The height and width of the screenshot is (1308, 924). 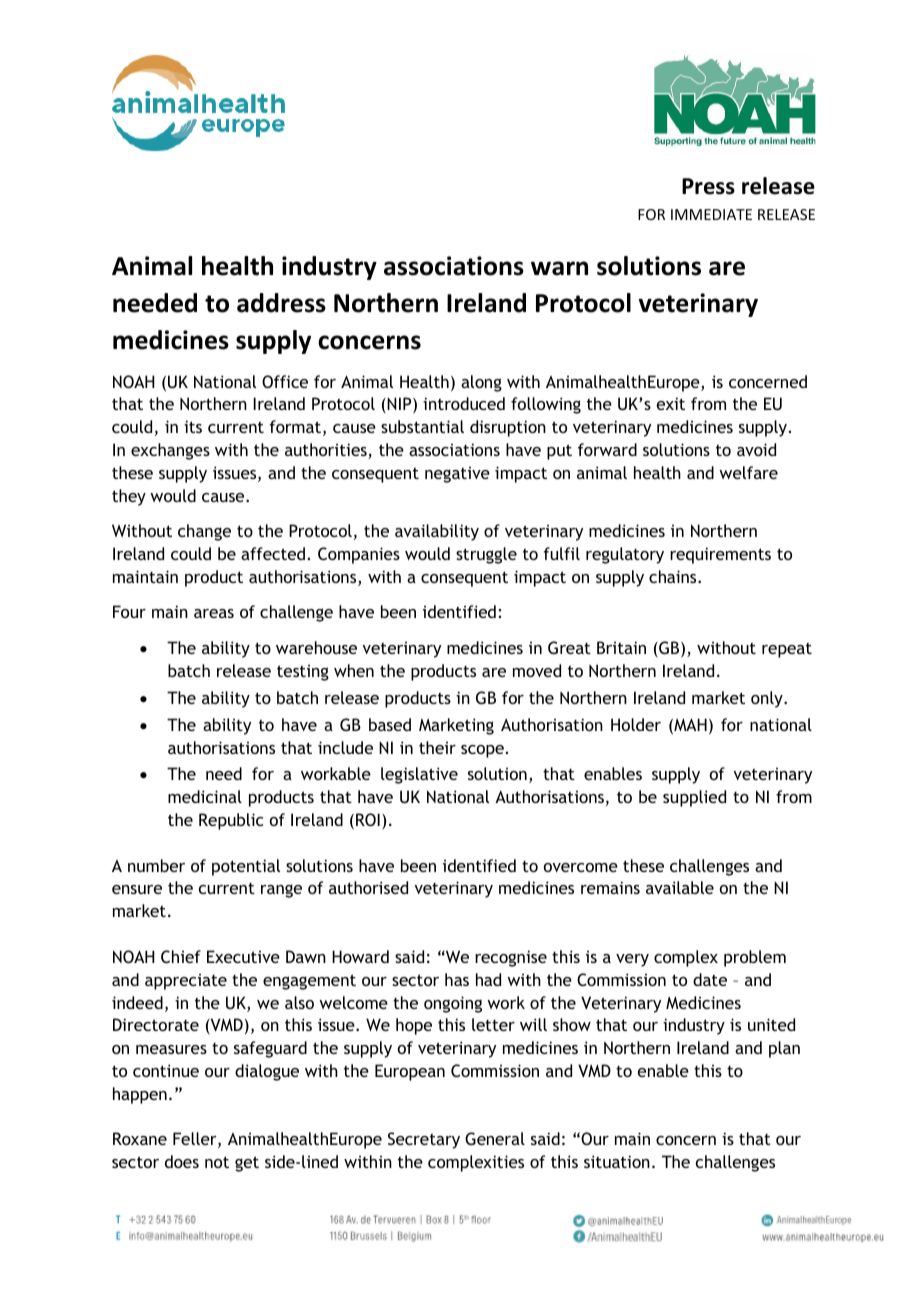 What do you see at coordinates (281, 303) in the screenshot?
I see `address` at bounding box center [281, 303].
